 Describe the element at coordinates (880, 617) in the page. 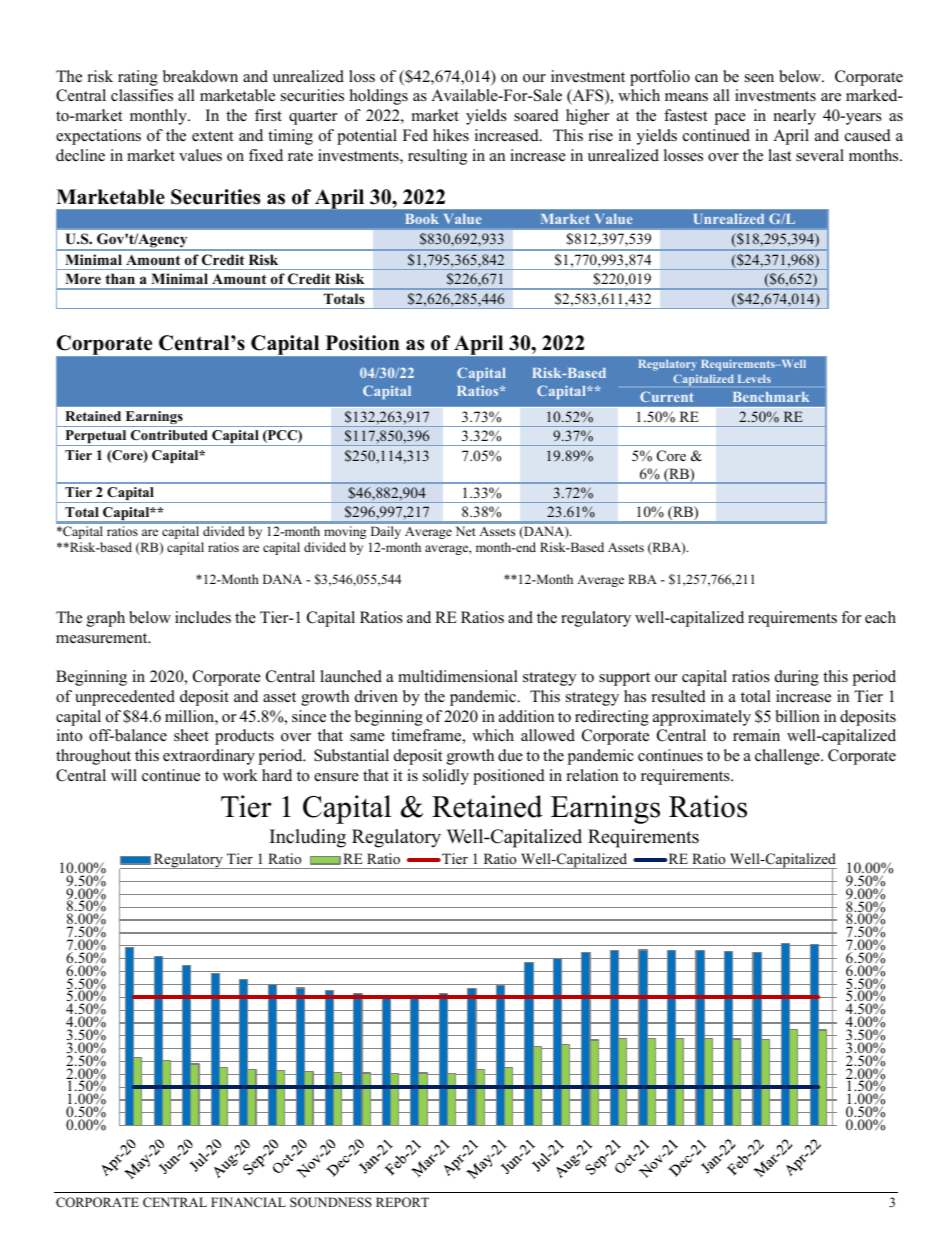

I see `each` at that location.
